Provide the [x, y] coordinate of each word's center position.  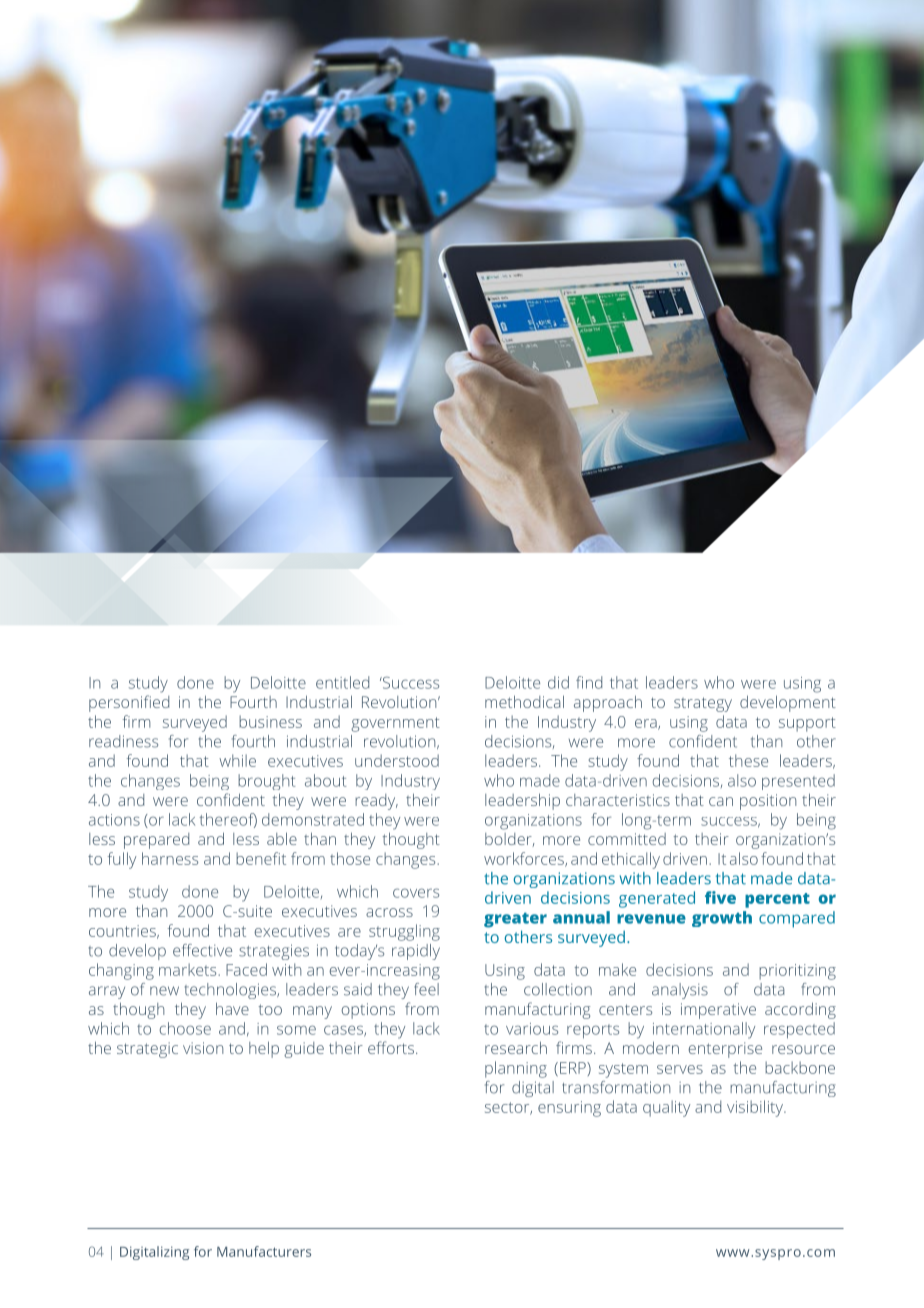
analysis [680, 991]
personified [129, 703]
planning [516, 1069]
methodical [524, 701]
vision [203, 1048]
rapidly [416, 952]
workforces [525, 859]
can [721, 801]
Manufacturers [264, 1251]
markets [189, 969]
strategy [703, 704]
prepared [156, 841]
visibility [756, 1108]
